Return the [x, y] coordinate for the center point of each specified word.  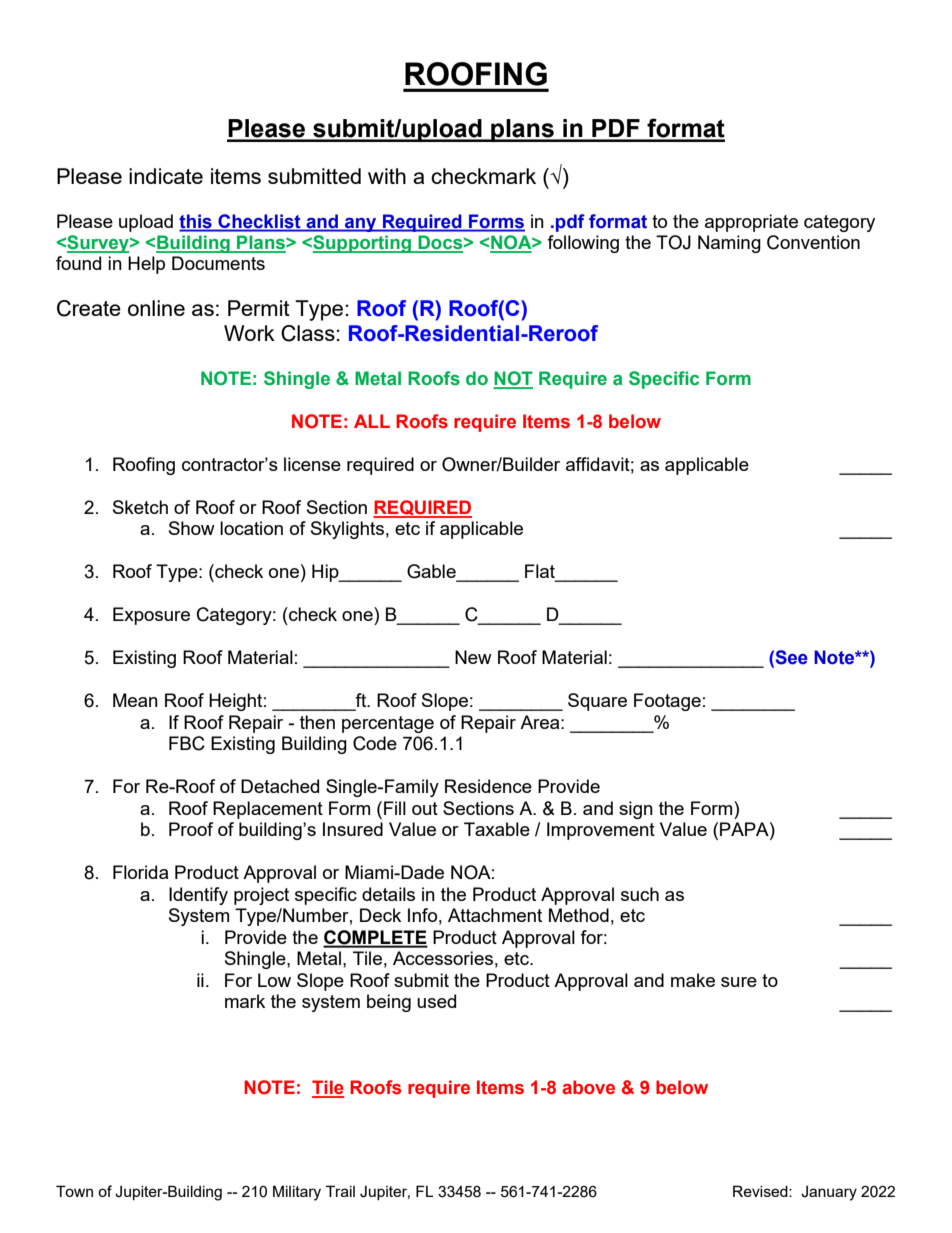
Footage [667, 702]
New [473, 657]
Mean [135, 700]
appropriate [751, 223]
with [387, 176]
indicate [166, 176]
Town [74, 1191]
